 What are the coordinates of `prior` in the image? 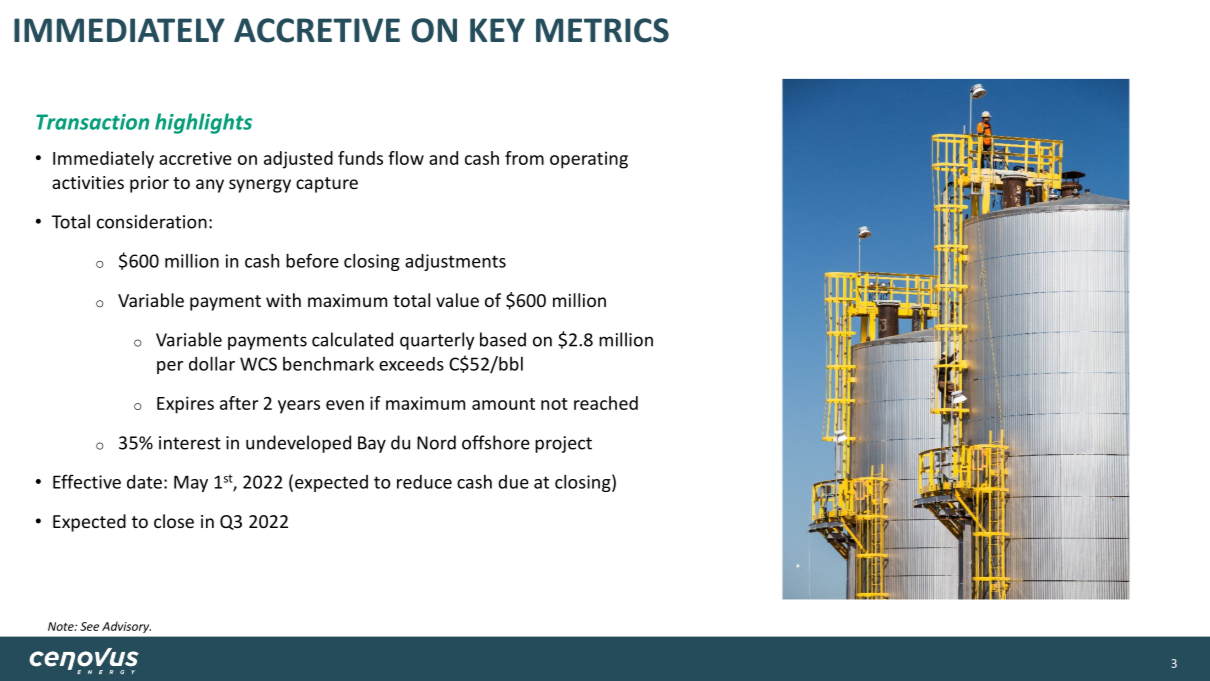 It's located at (149, 184).
